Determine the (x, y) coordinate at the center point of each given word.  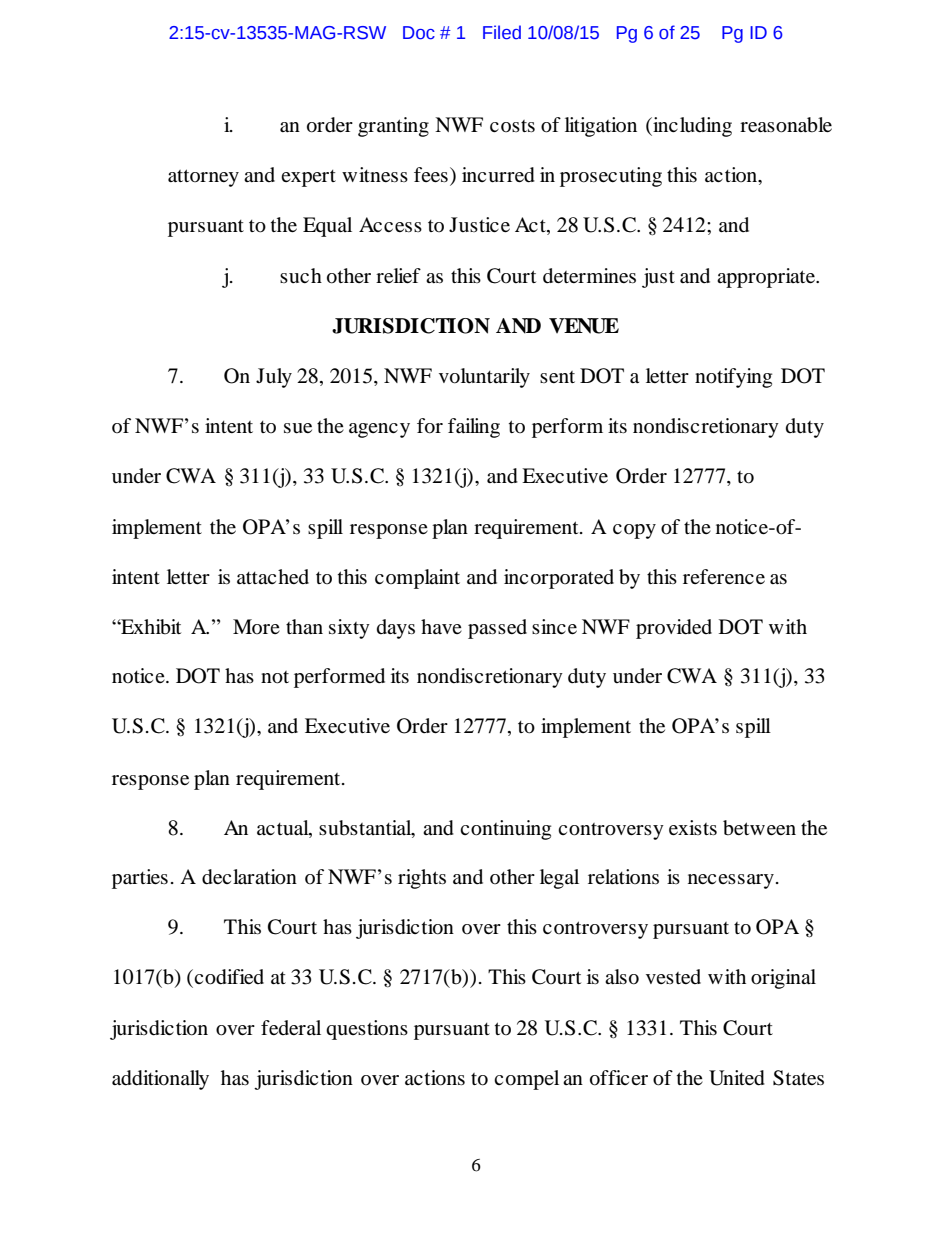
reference (724, 576)
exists (693, 827)
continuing (505, 830)
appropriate (767, 278)
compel (526, 1080)
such (301, 275)
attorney (203, 178)
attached (273, 576)
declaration (249, 877)
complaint (417, 579)
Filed (502, 32)
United (737, 1078)
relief (398, 275)
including (691, 127)
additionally (160, 1080)
